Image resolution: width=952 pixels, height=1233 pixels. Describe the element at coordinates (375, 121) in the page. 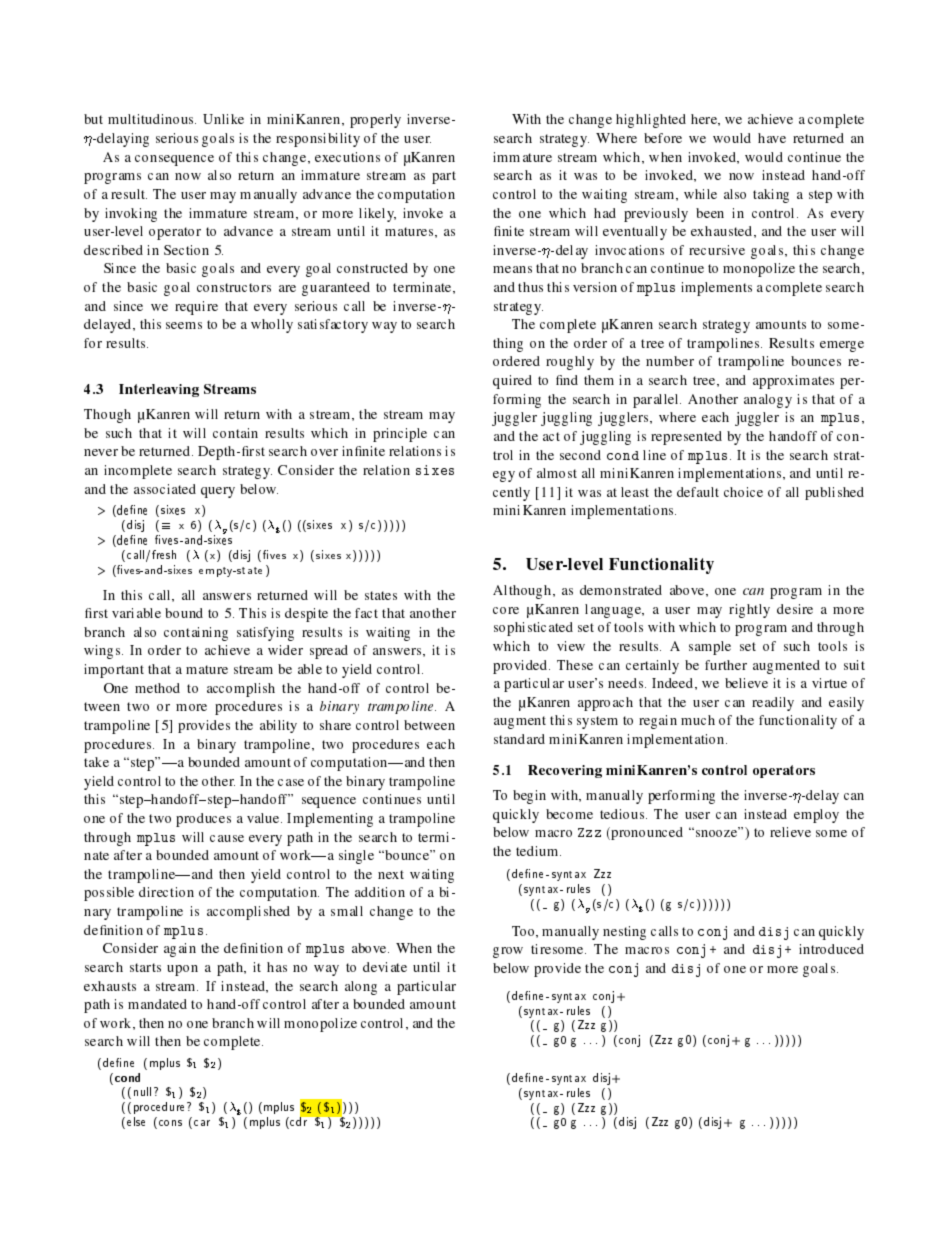

I see `properly` at that location.
